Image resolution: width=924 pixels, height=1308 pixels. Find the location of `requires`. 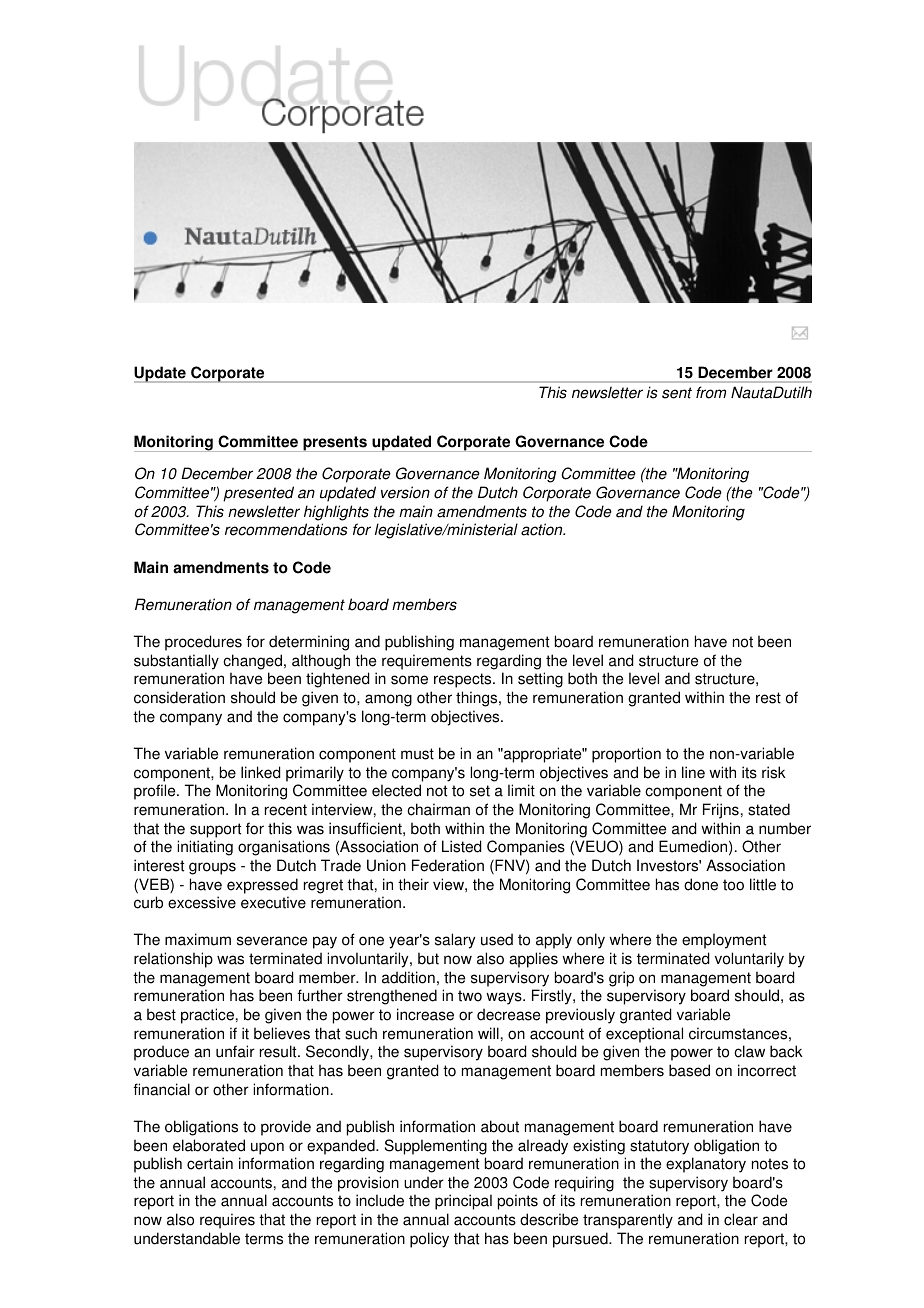

requires is located at coordinates (227, 1221).
